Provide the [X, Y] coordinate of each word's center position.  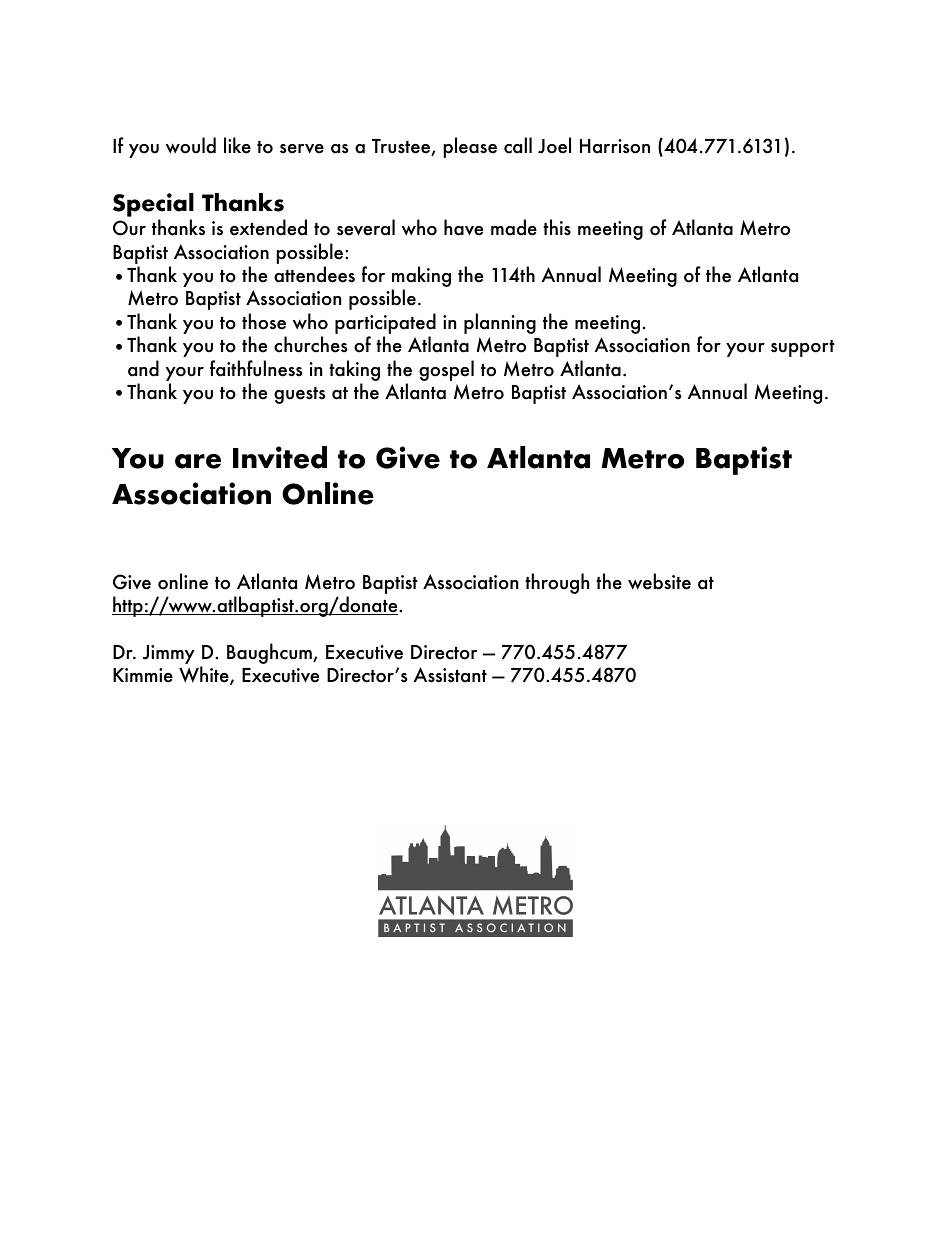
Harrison [615, 146]
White [205, 675]
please [470, 147]
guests [300, 395]
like [237, 145]
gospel [446, 370]
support [803, 348]
